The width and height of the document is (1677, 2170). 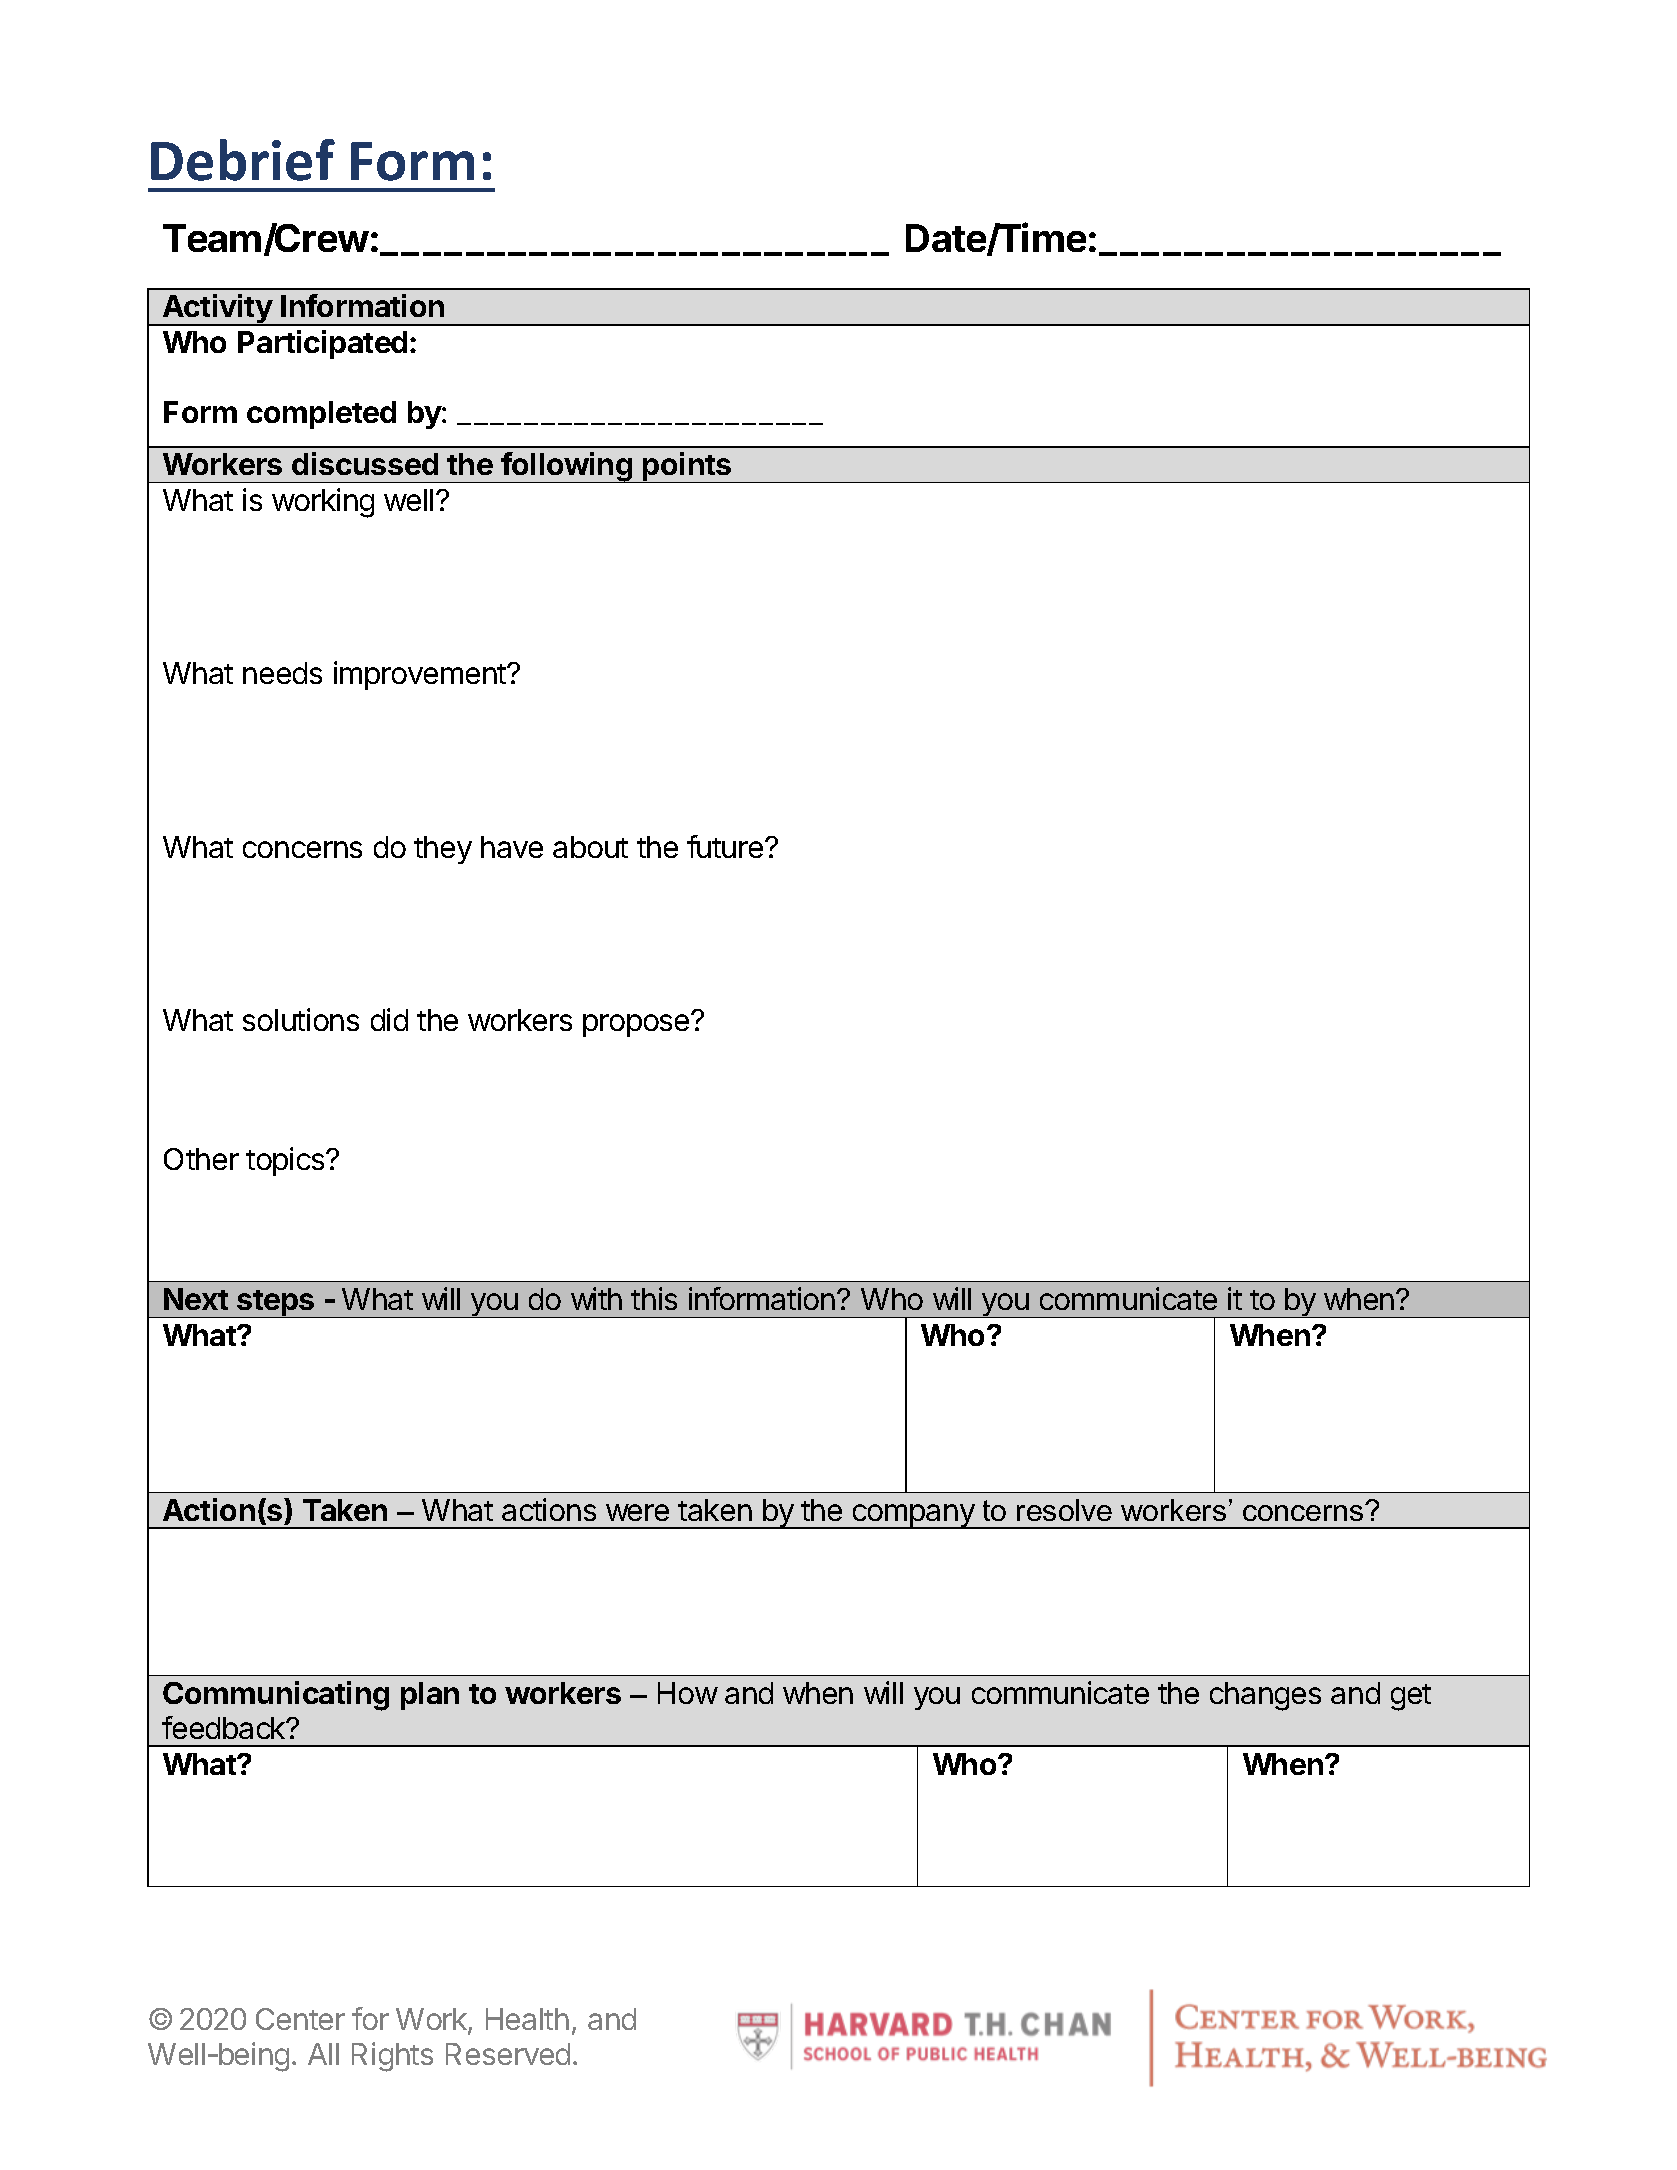 What do you see at coordinates (527, 2019) in the document?
I see `Health` at bounding box center [527, 2019].
